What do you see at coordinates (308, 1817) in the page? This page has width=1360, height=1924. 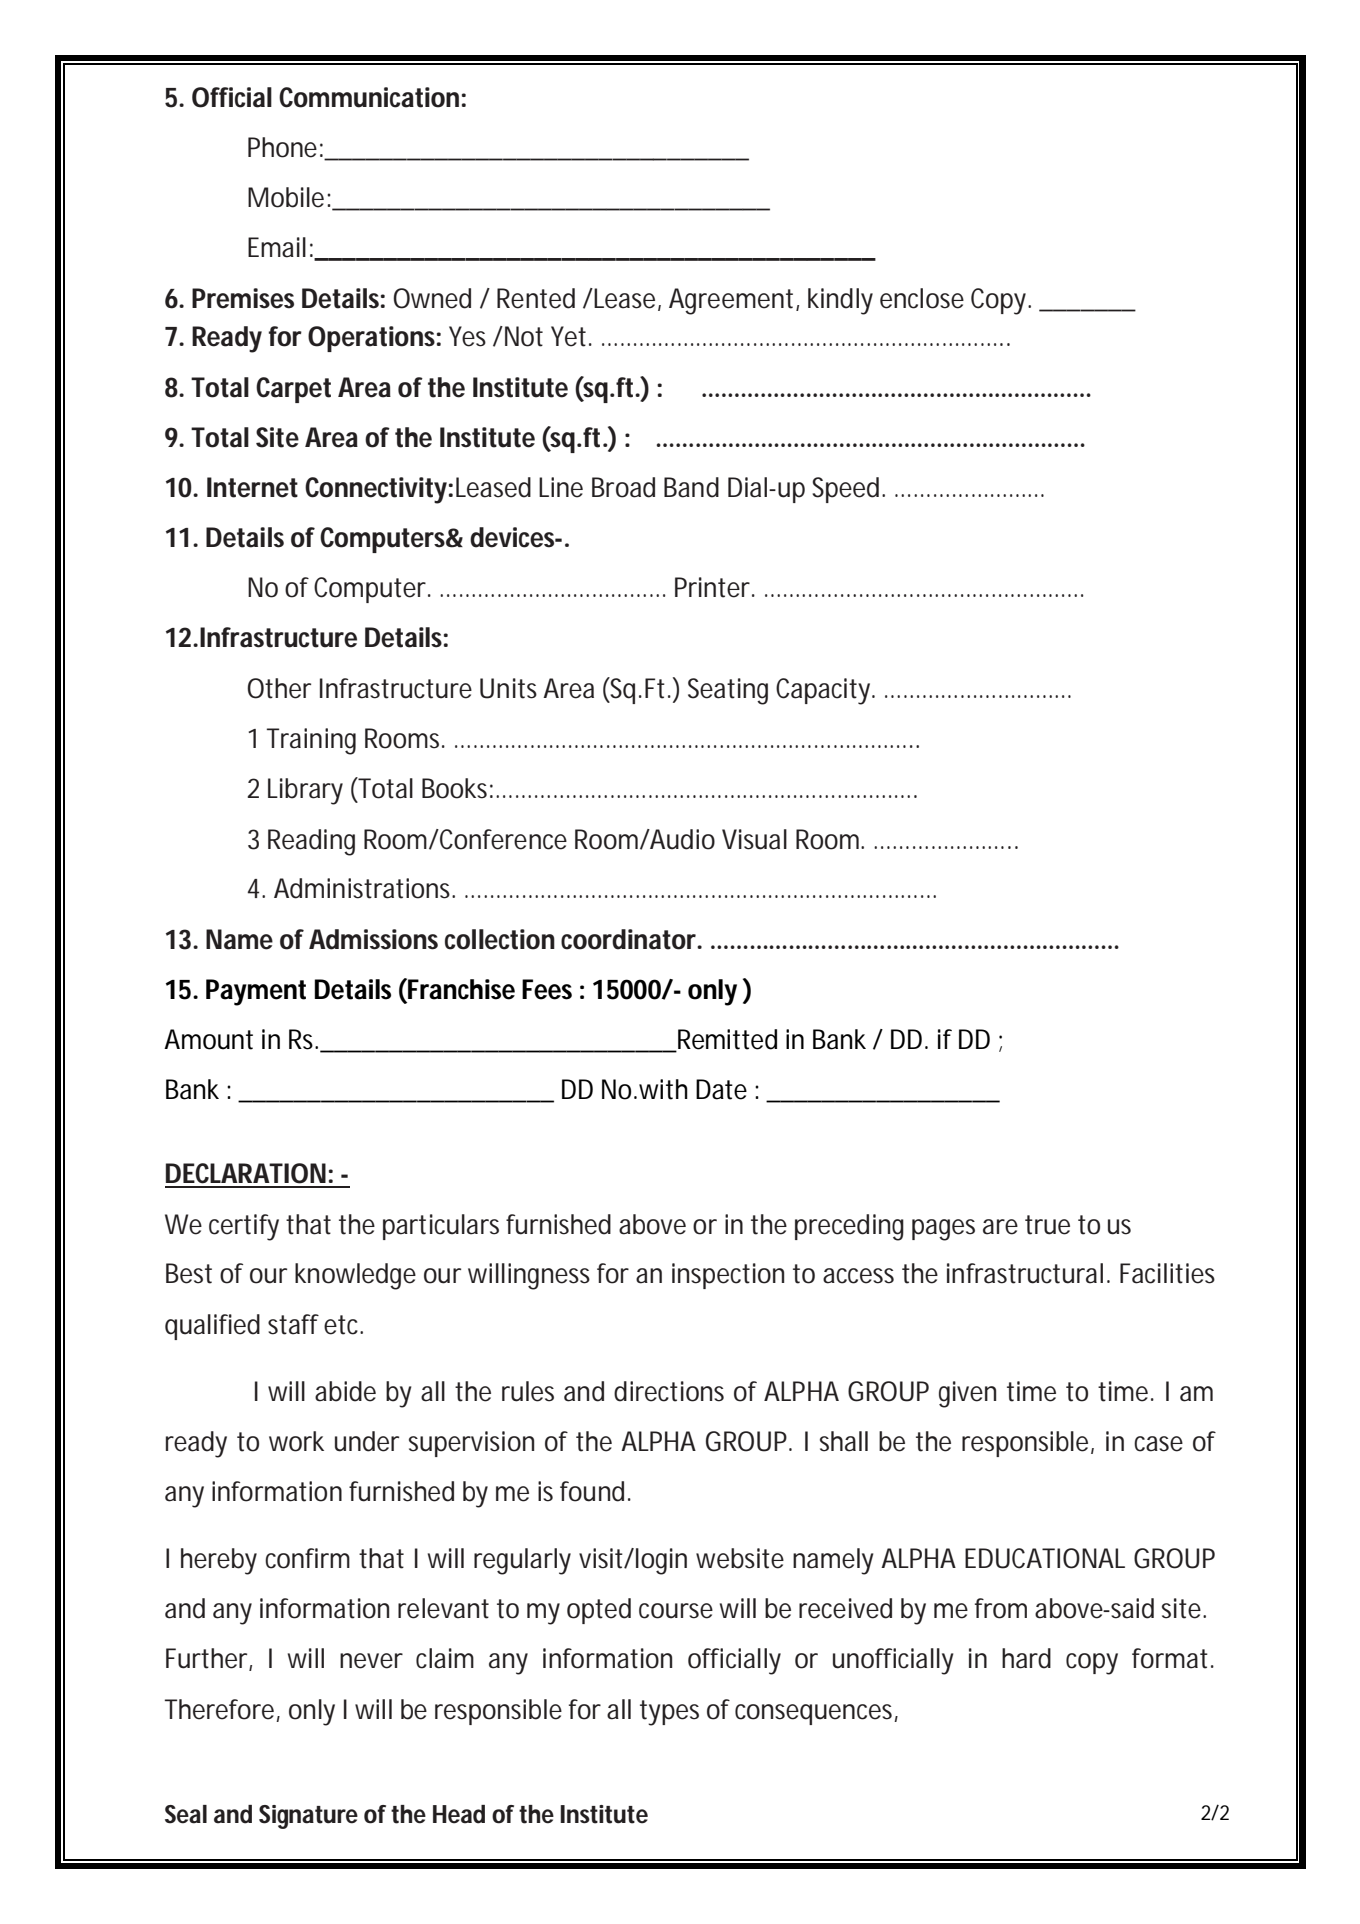 I see `Signature` at bounding box center [308, 1817].
